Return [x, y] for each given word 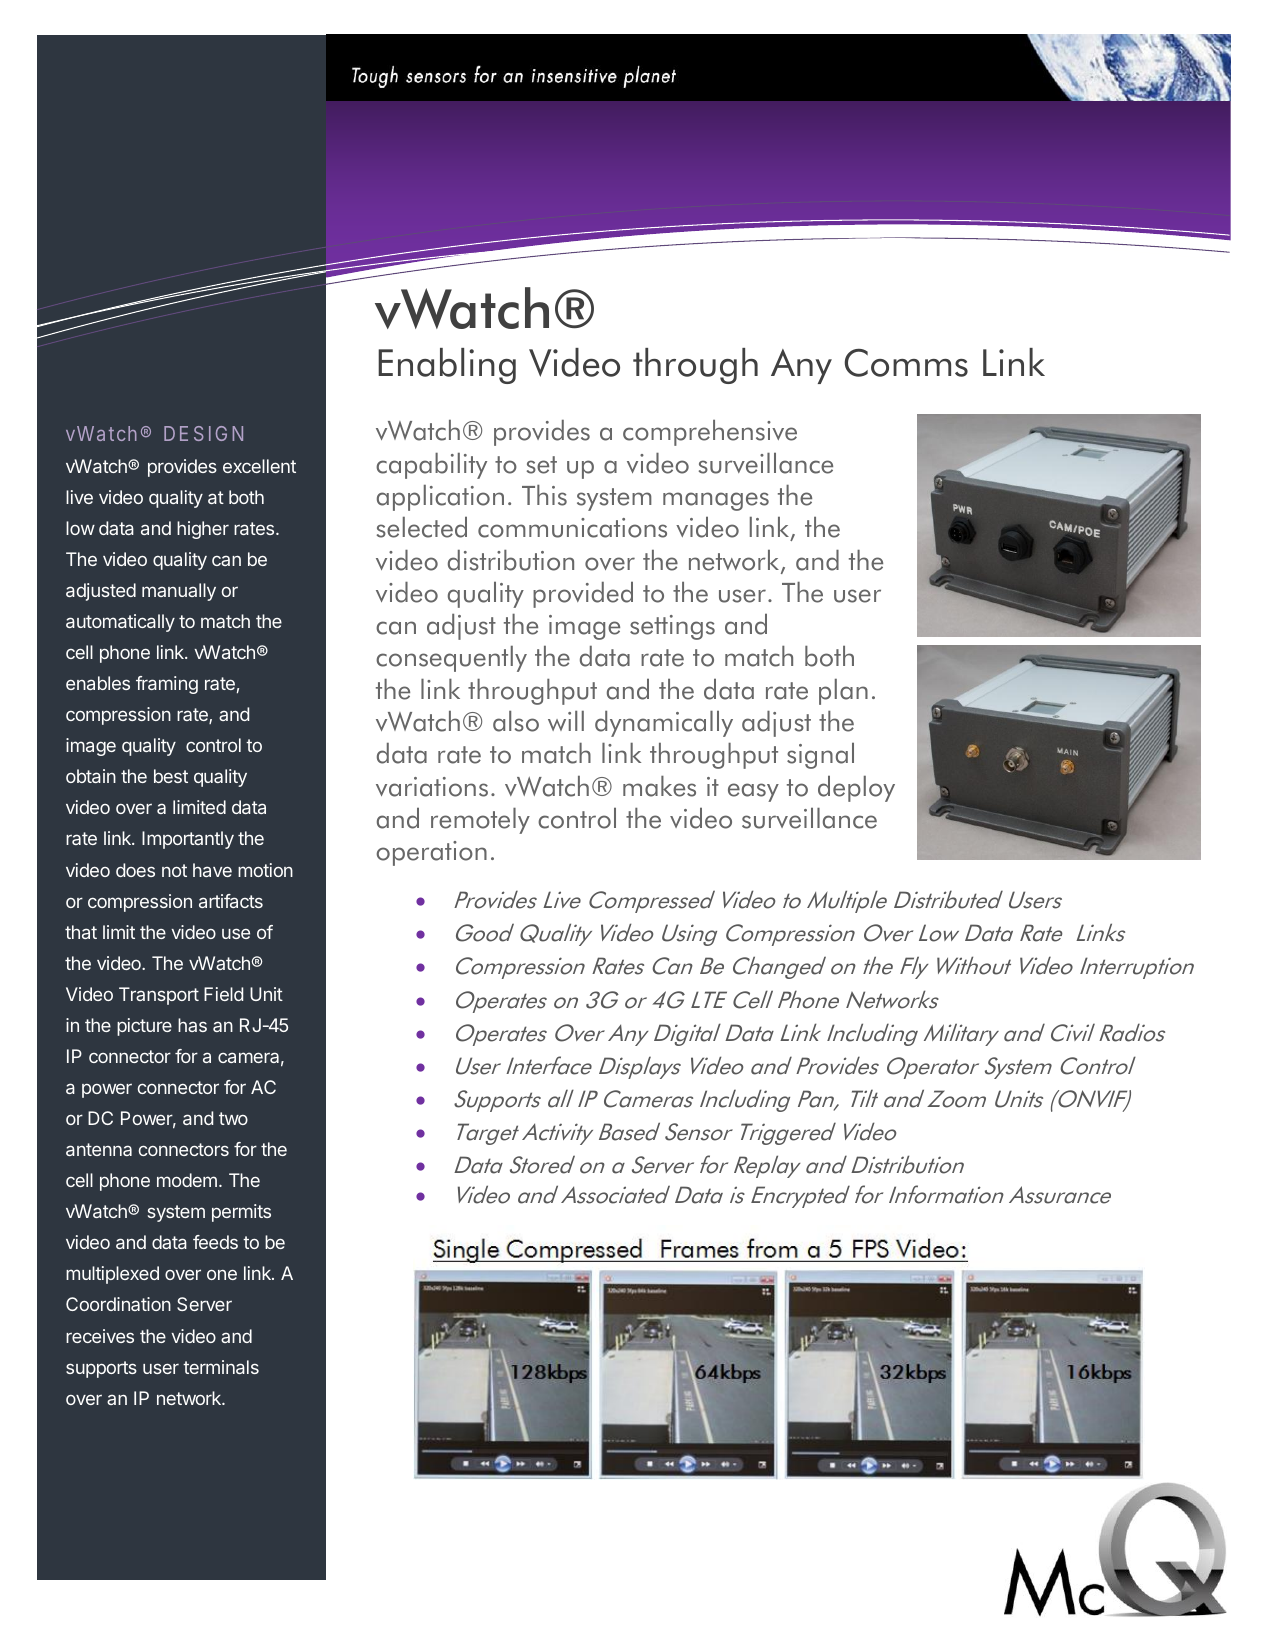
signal [820, 756]
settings [672, 627]
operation [432, 853]
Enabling [447, 366]
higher [203, 530]
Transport [159, 996]
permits [241, 1213]
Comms [906, 363]
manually [179, 592]
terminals [221, 1367]
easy [753, 792]
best [171, 776]
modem [187, 1180]
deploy [856, 789]
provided [583, 595]
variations [432, 787]
